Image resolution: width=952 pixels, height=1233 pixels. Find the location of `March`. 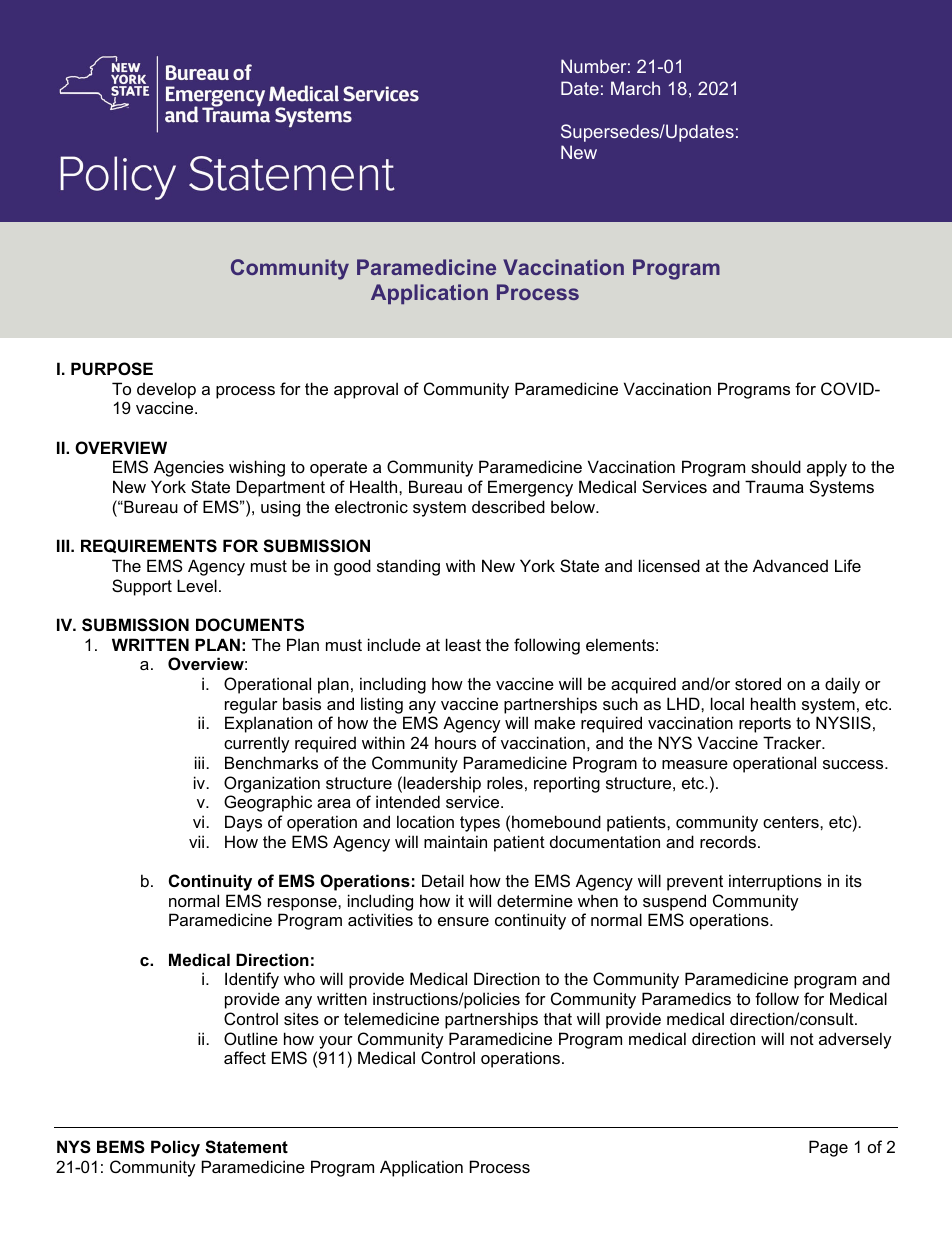

March is located at coordinates (635, 88).
